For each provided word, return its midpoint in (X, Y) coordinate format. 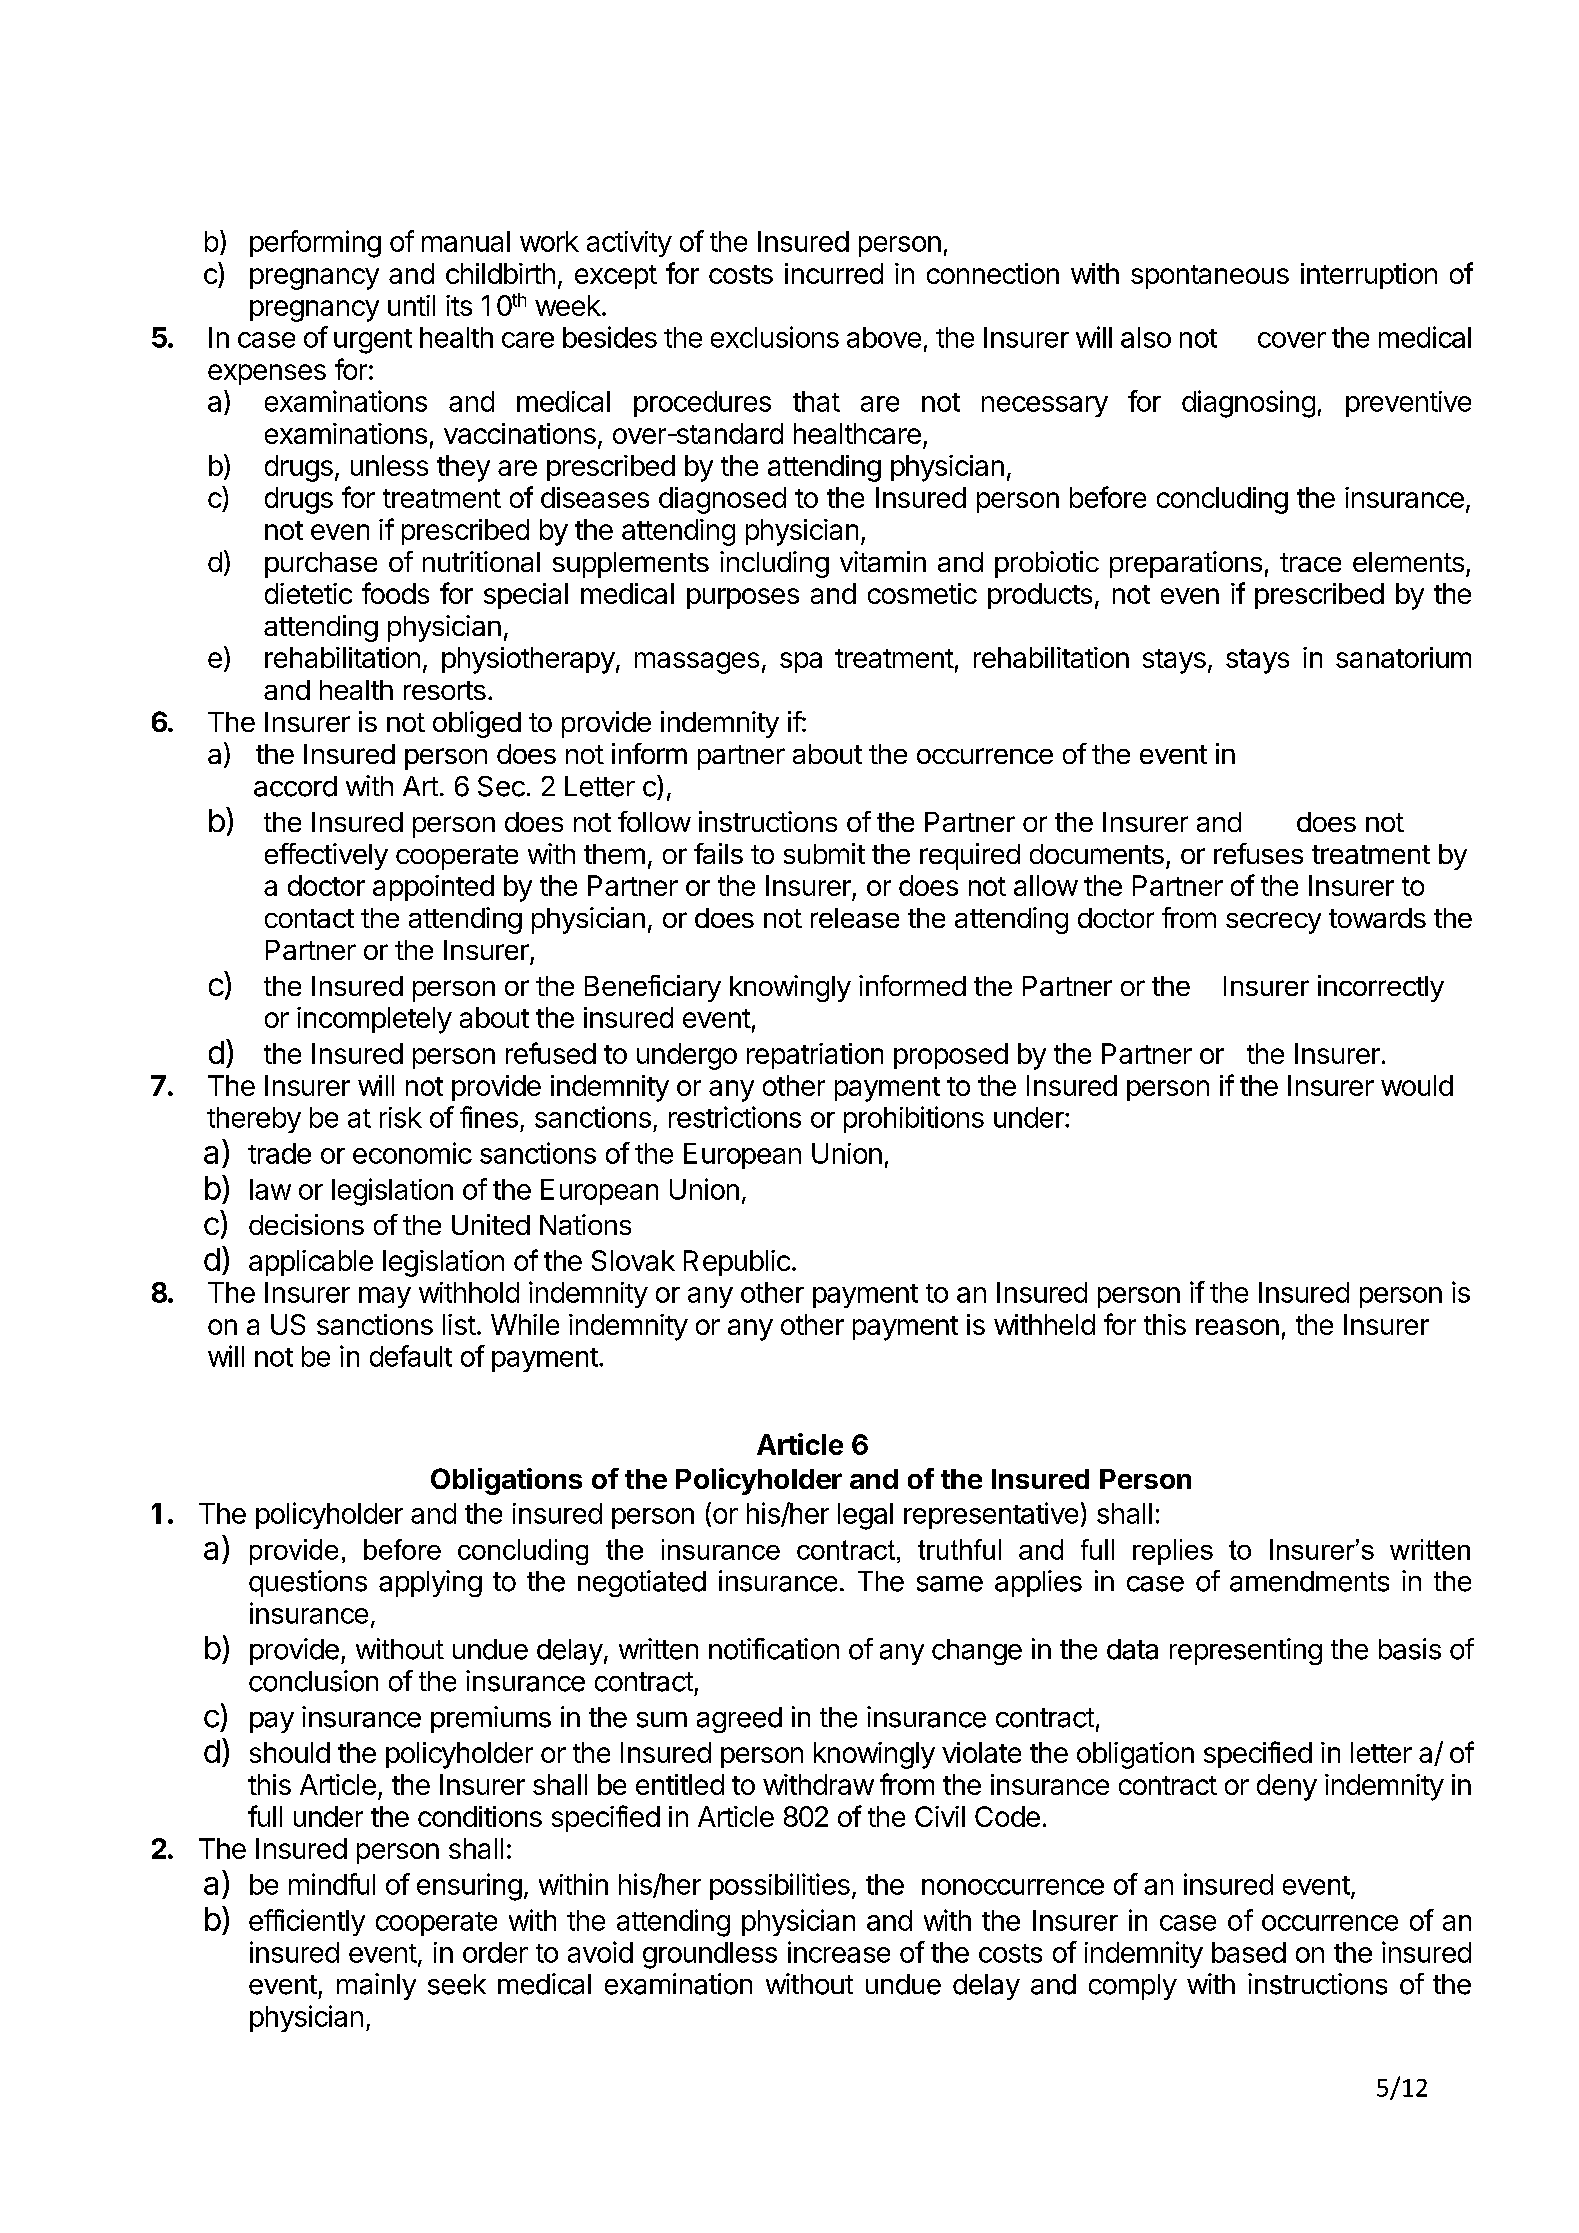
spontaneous (1210, 277)
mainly (376, 1986)
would (1417, 1085)
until (411, 305)
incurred (834, 273)
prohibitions (914, 1119)
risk (401, 1117)
